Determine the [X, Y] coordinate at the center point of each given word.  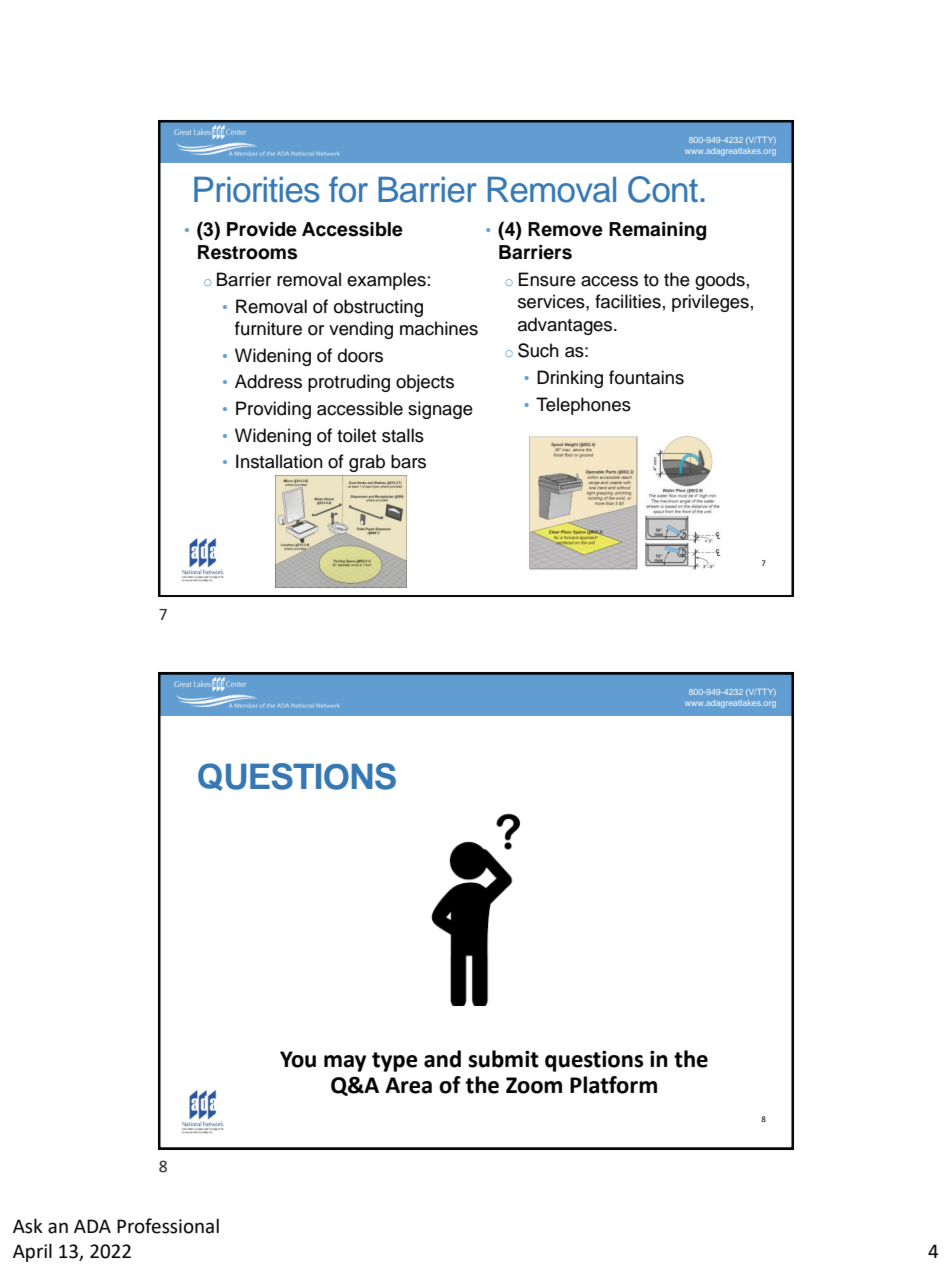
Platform [613, 1085]
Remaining [657, 231]
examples [386, 281]
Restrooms [247, 252]
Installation [279, 461]
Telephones [583, 406]
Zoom [534, 1085]
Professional [168, 1226]
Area [408, 1085]
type [395, 1062]
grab [367, 463]
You [298, 1059]
